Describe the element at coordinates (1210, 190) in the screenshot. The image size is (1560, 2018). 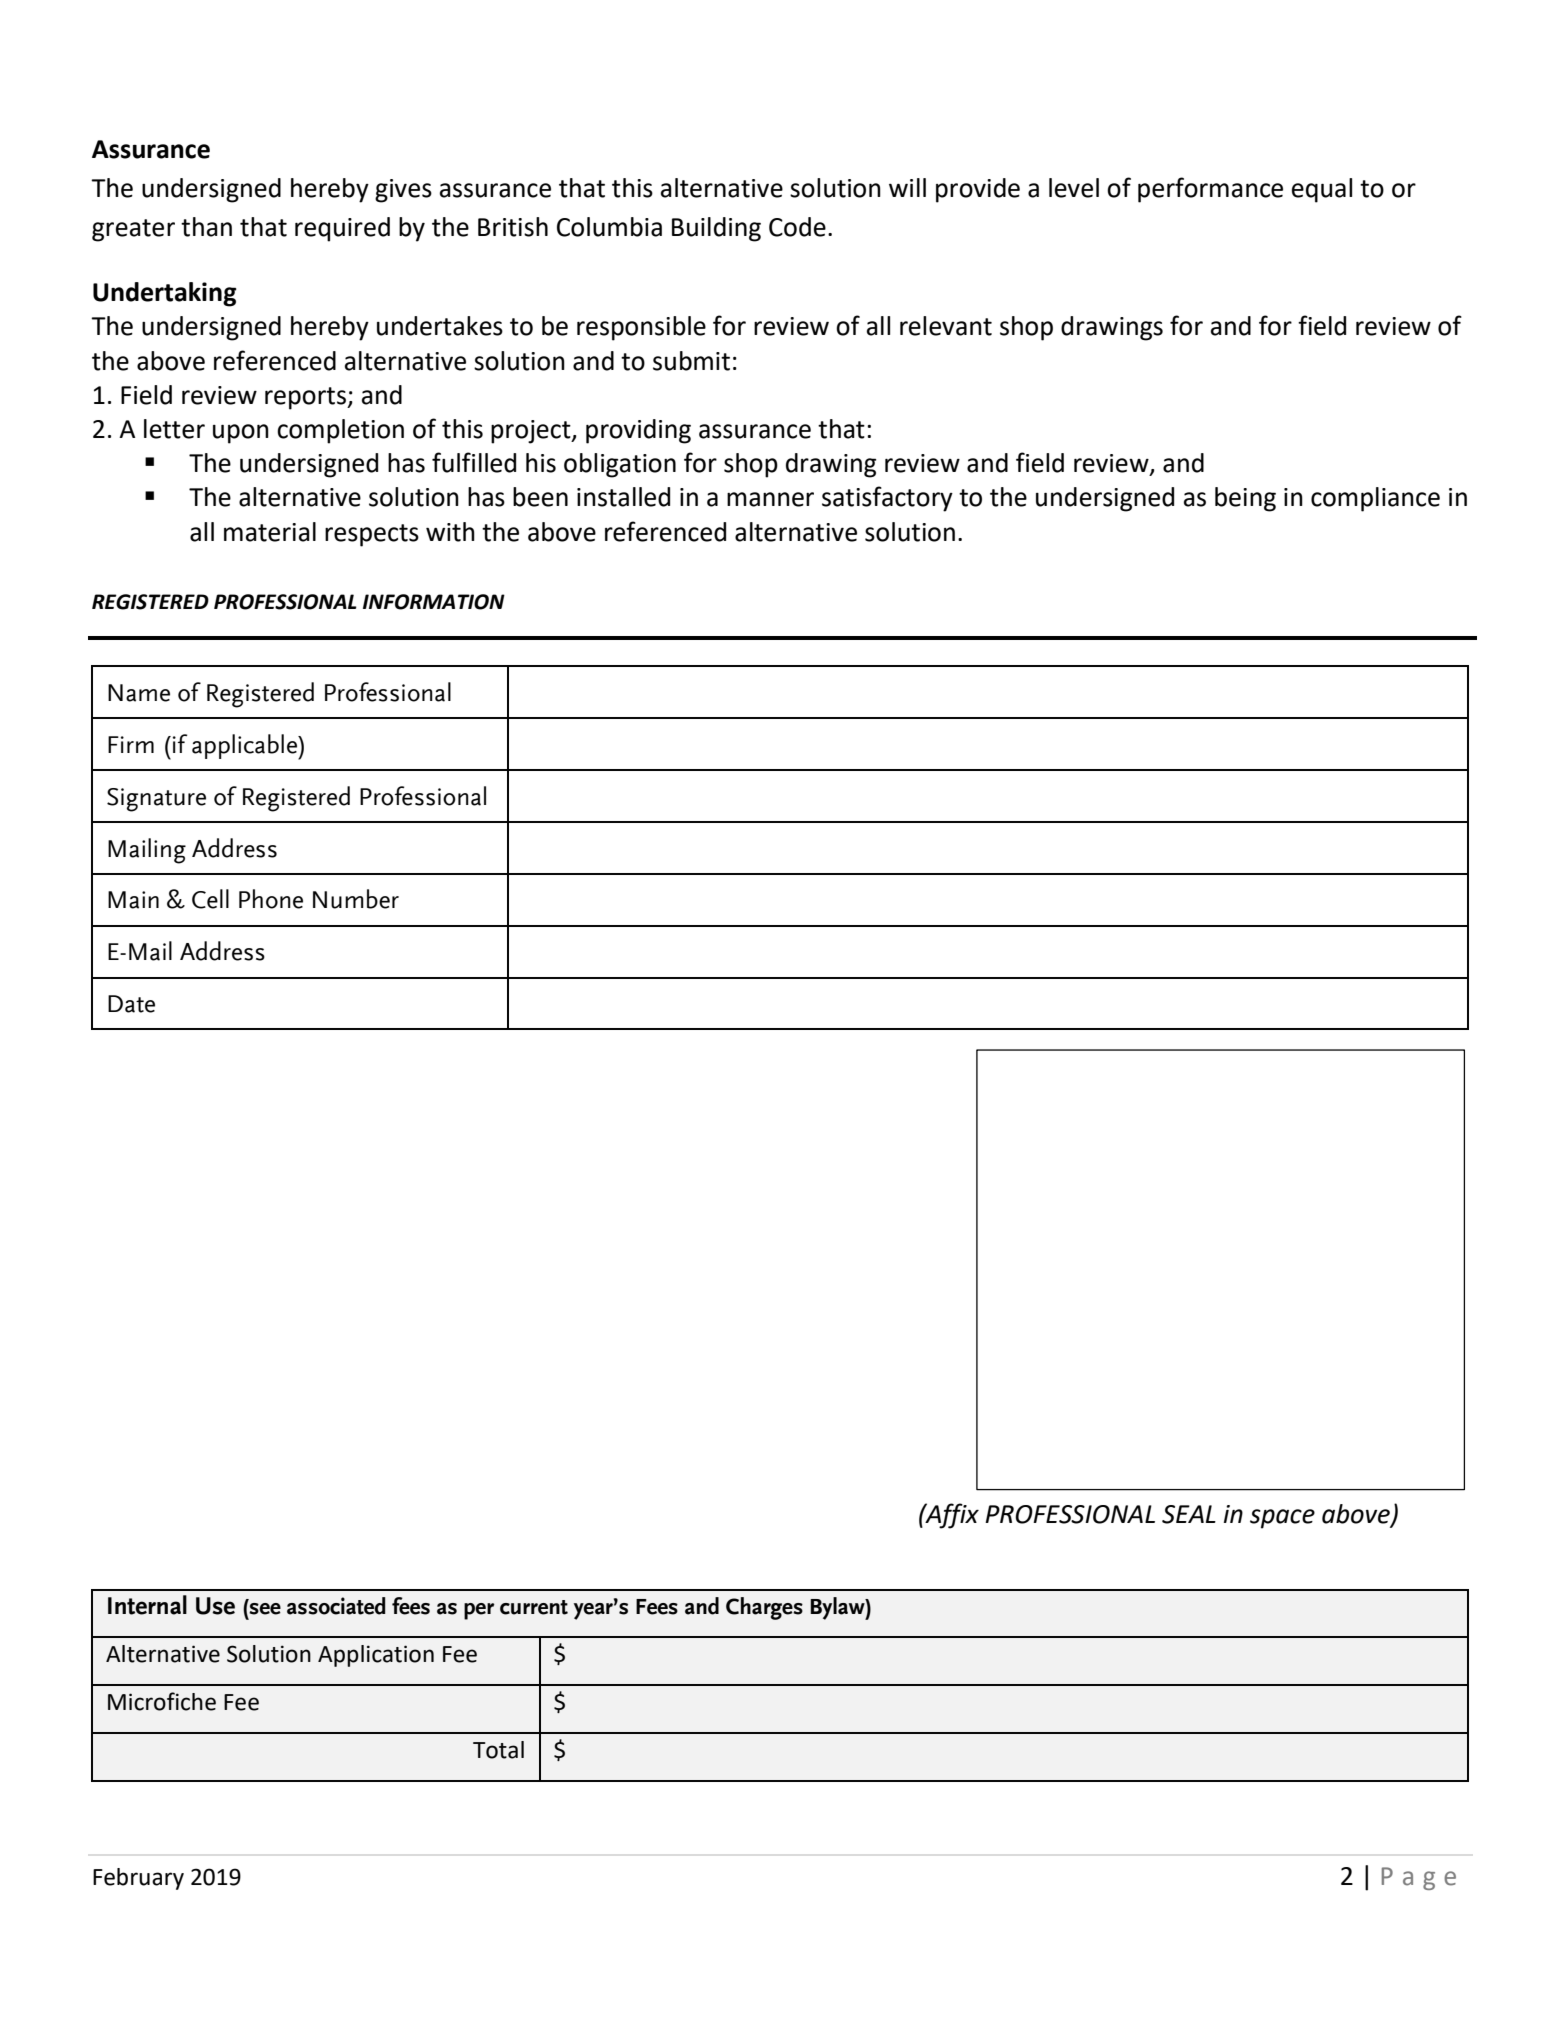
I see `performance` at that location.
